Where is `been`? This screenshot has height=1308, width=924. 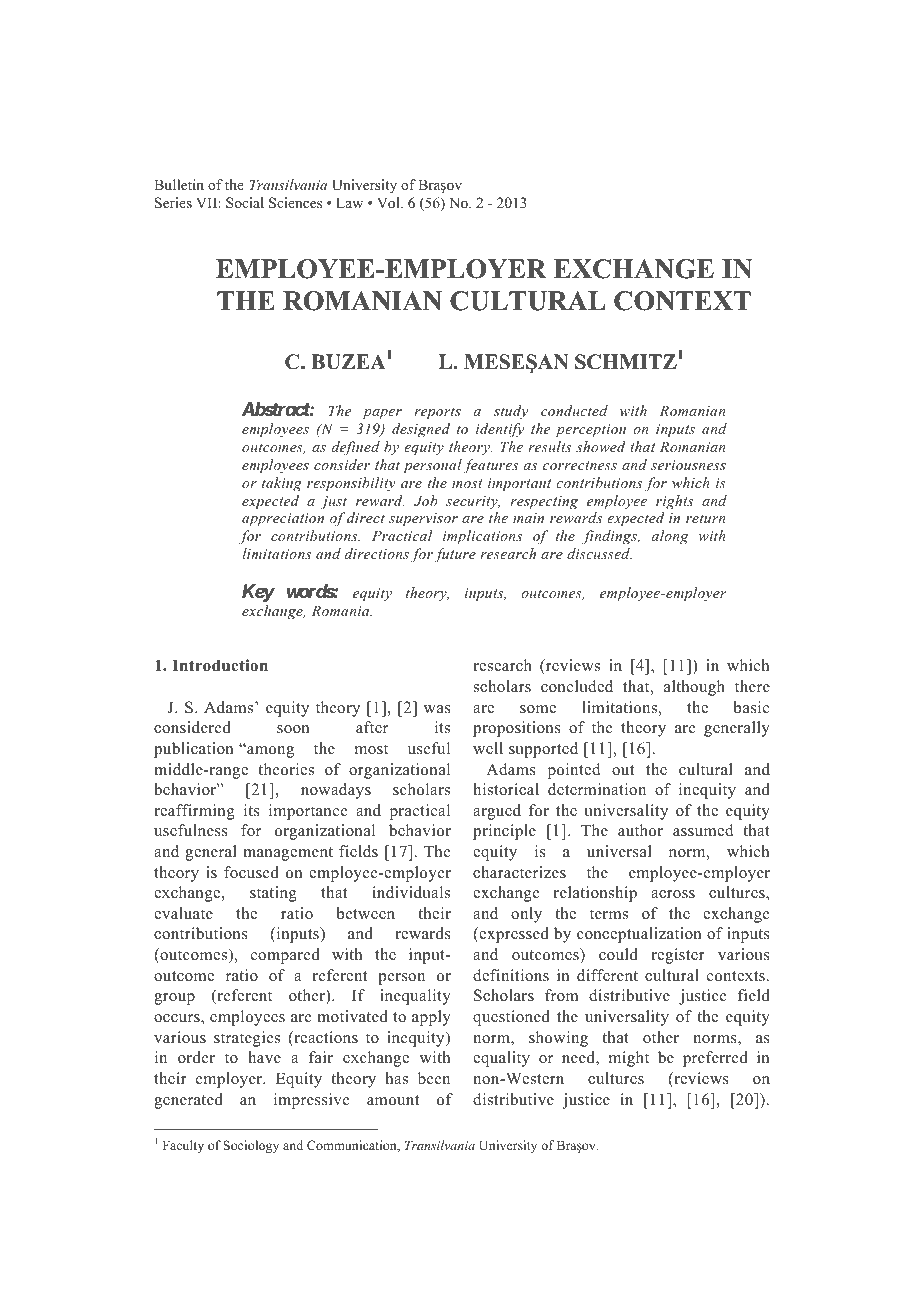 been is located at coordinates (434, 1078).
